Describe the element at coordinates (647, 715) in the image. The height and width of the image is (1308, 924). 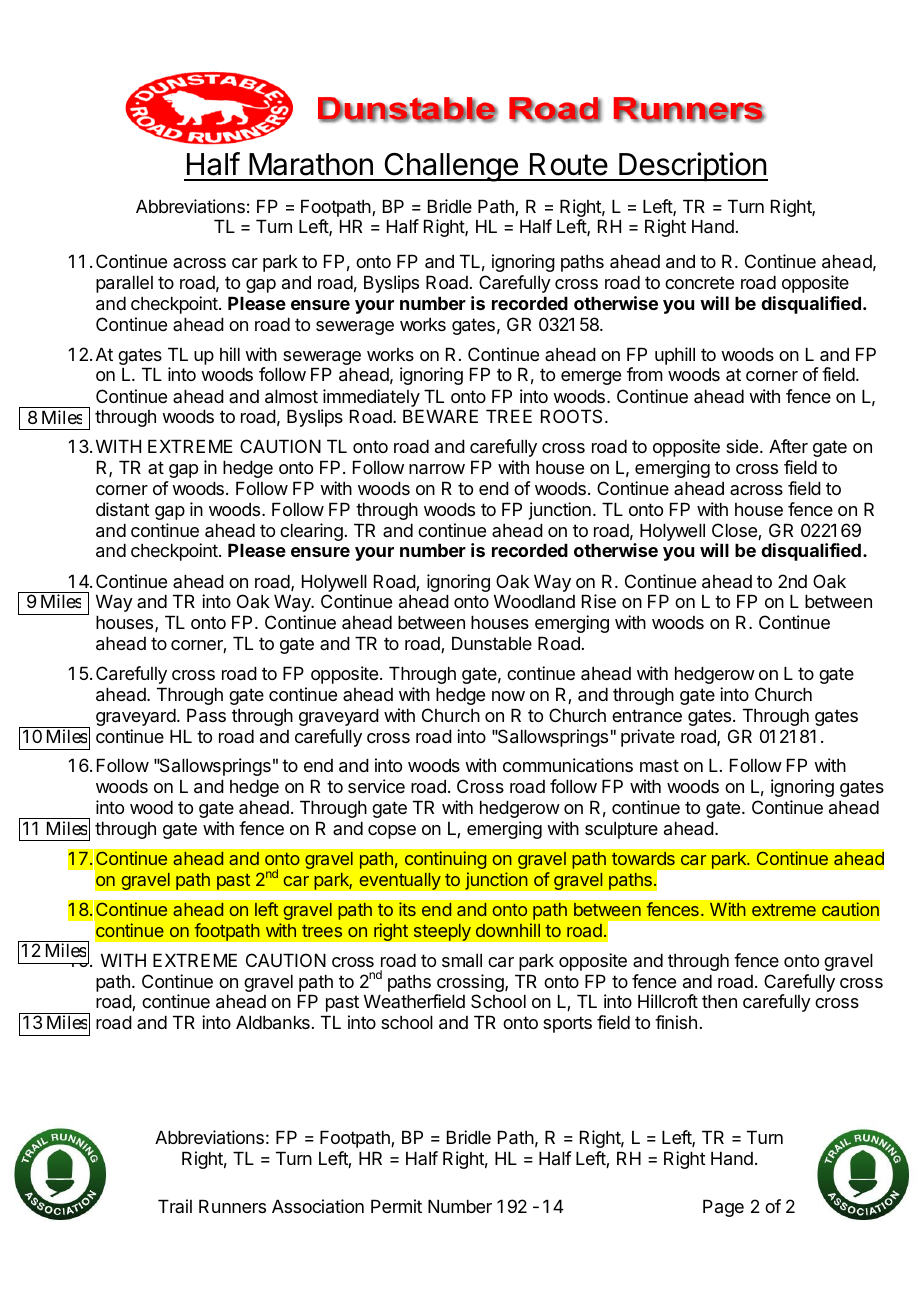
I see `entrance` at that location.
